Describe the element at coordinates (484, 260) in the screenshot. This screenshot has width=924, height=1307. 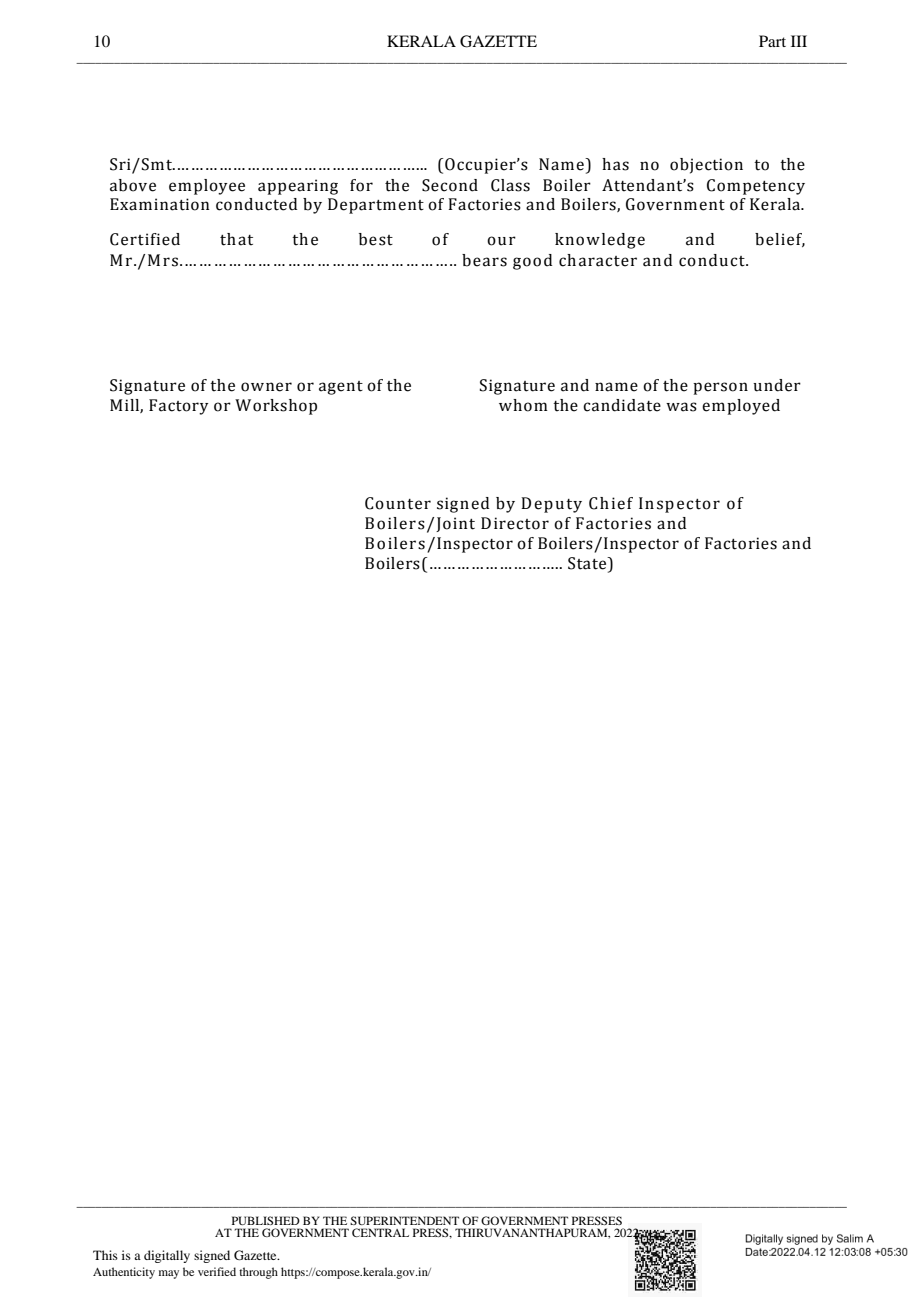
I see `bears` at that location.
